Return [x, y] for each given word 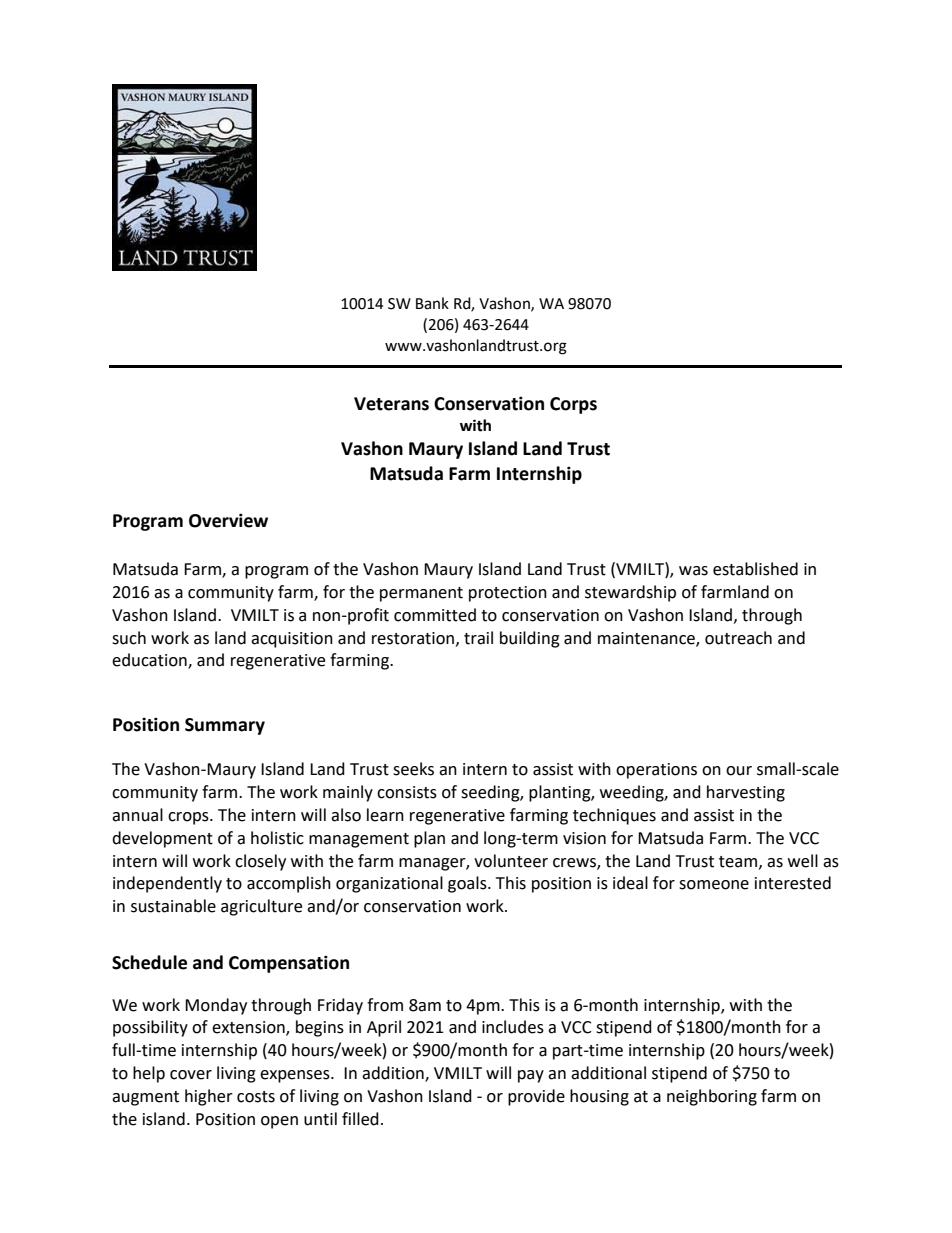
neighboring [712, 1097]
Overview [228, 520]
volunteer [511, 861]
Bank [432, 303]
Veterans [391, 404]
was [693, 571]
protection [508, 594]
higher [209, 1097]
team [739, 862]
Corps [573, 405]
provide [536, 1097]
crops [189, 818]
